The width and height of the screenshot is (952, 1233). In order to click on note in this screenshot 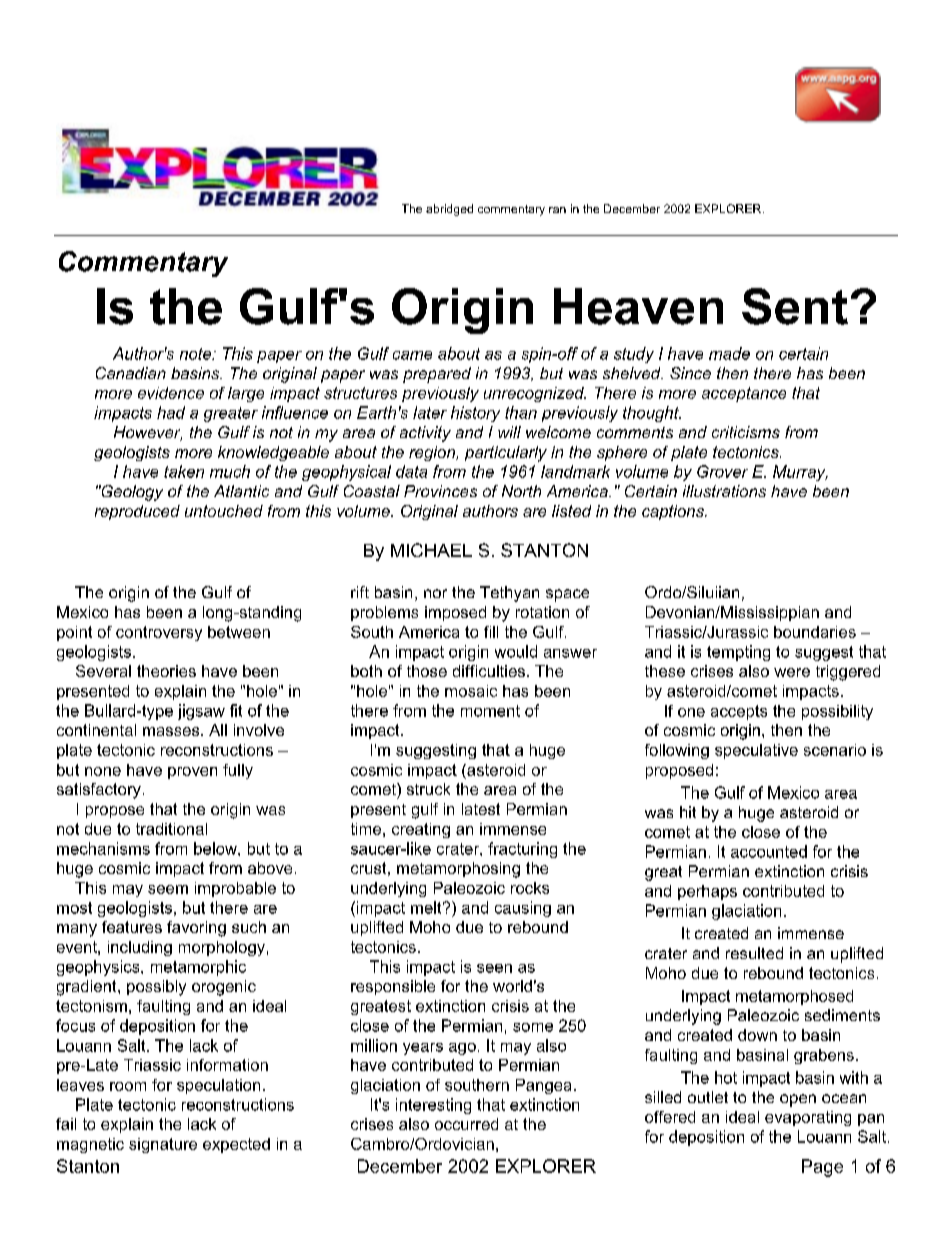, I will do `click(197, 354)`.
